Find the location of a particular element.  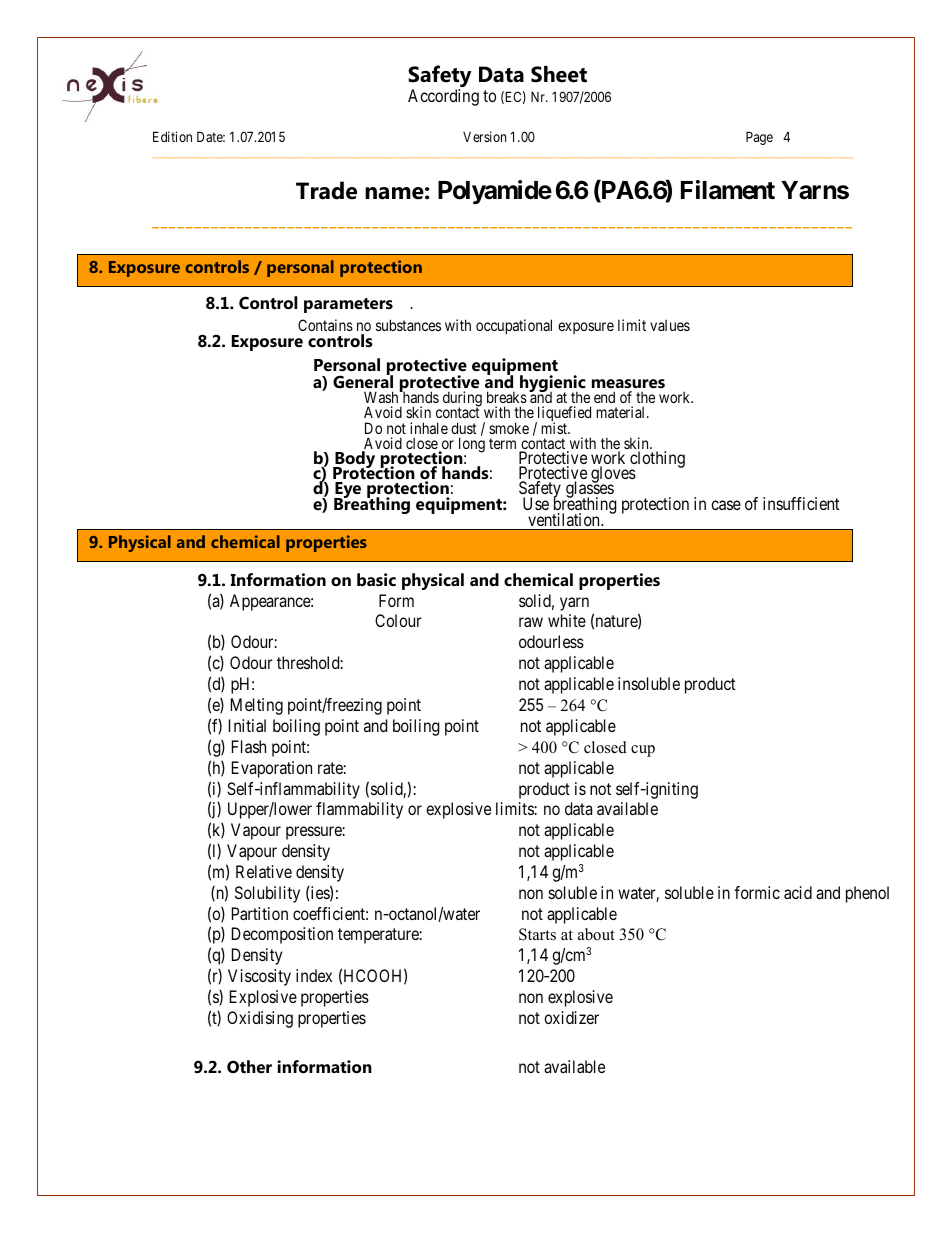

oxidizer is located at coordinates (571, 1017).
